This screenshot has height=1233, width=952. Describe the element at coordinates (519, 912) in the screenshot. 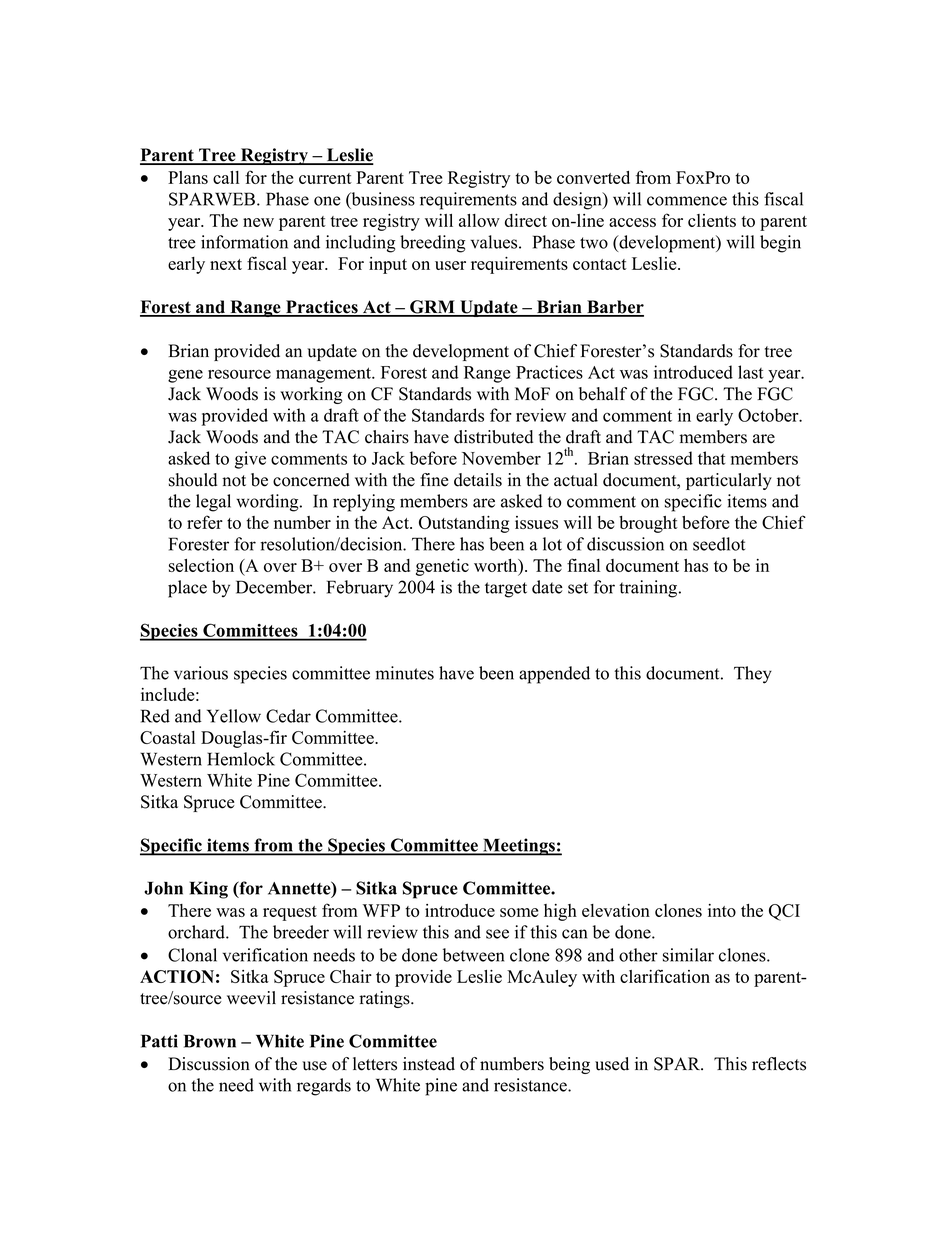

I see `some` at that location.
